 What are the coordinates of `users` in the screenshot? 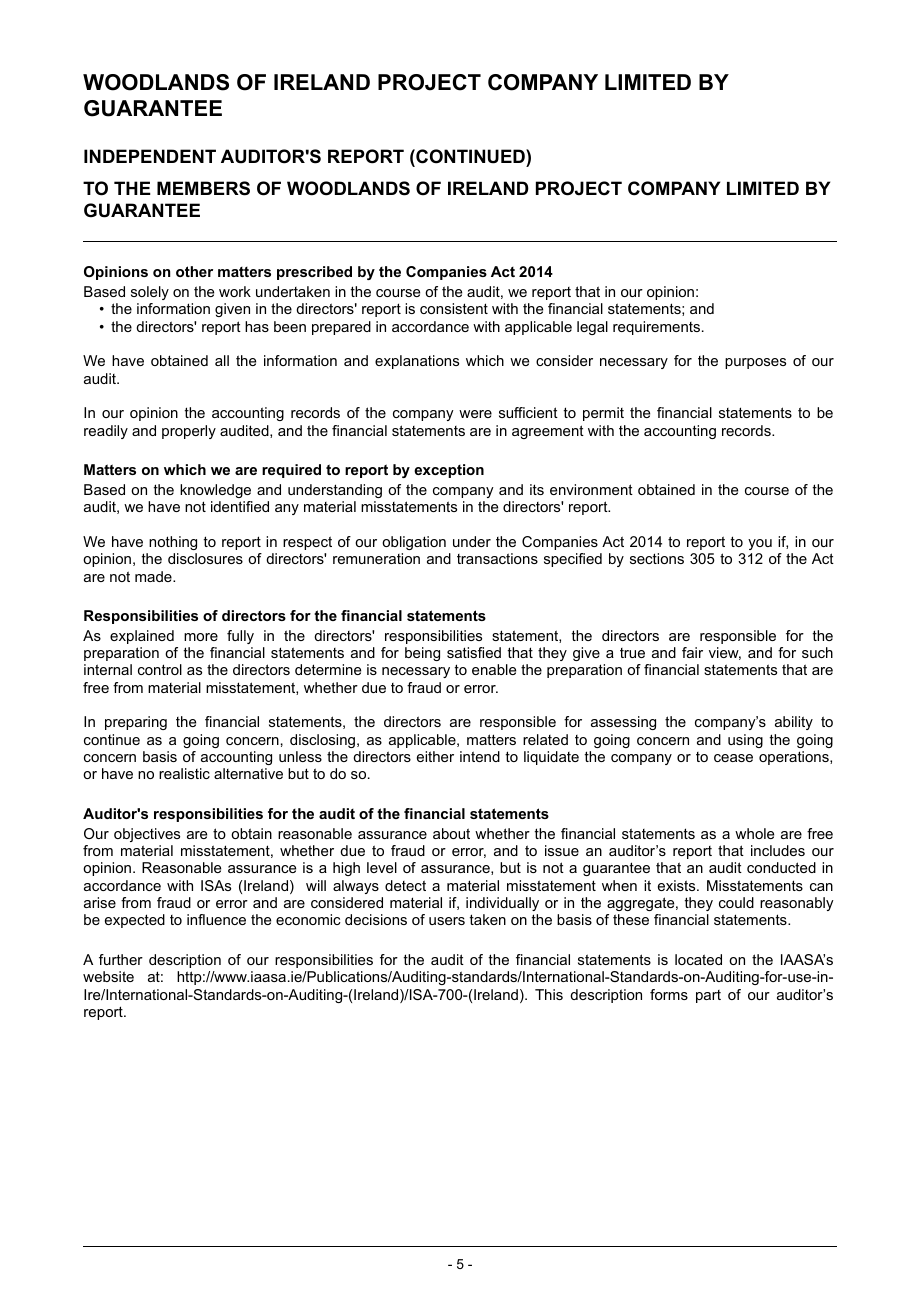 It's located at (447, 921).
